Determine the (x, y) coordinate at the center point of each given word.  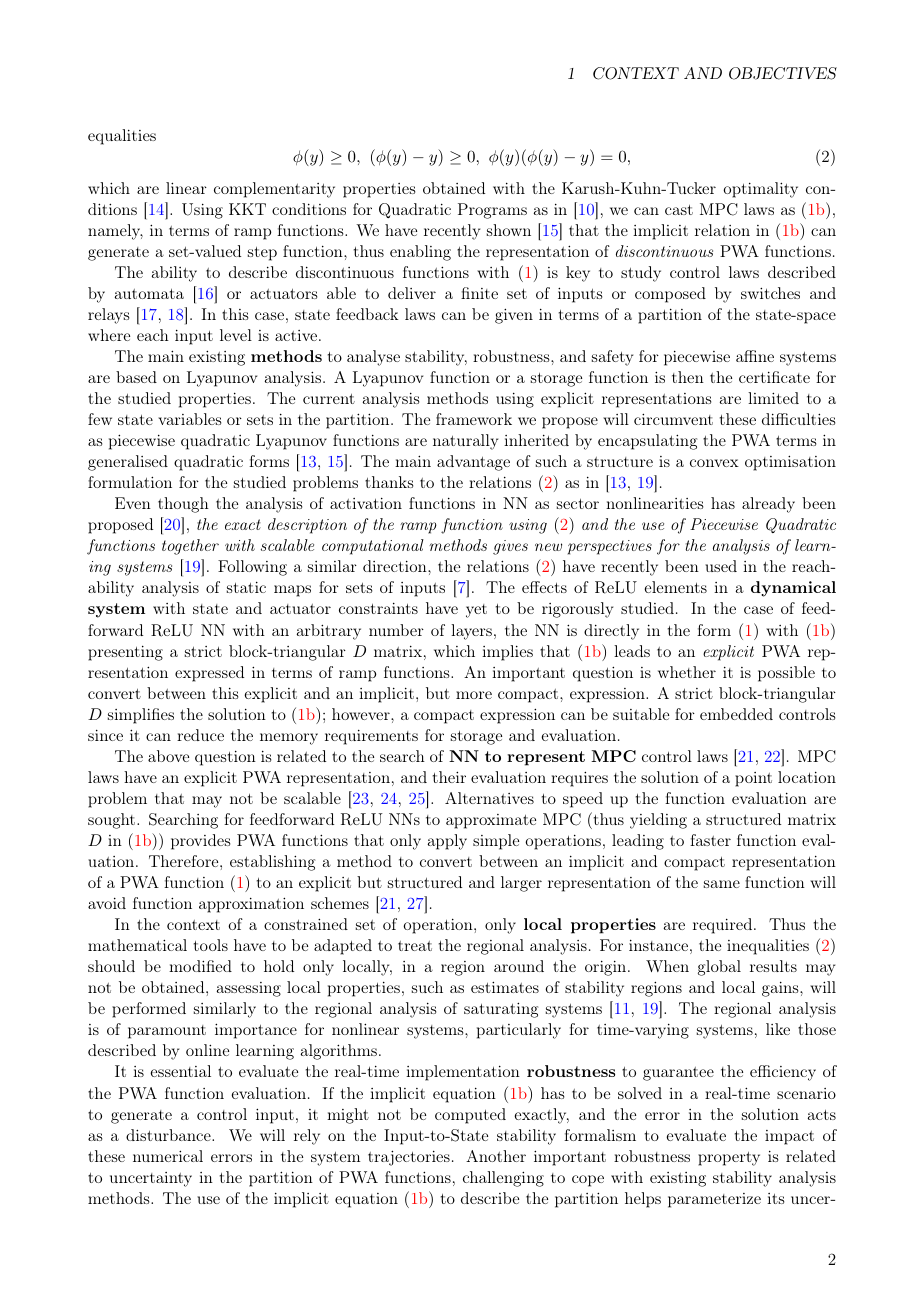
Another (496, 1156)
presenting (125, 653)
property (729, 1159)
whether (687, 672)
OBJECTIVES (783, 73)
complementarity (274, 190)
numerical (168, 1156)
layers (471, 632)
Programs (492, 211)
